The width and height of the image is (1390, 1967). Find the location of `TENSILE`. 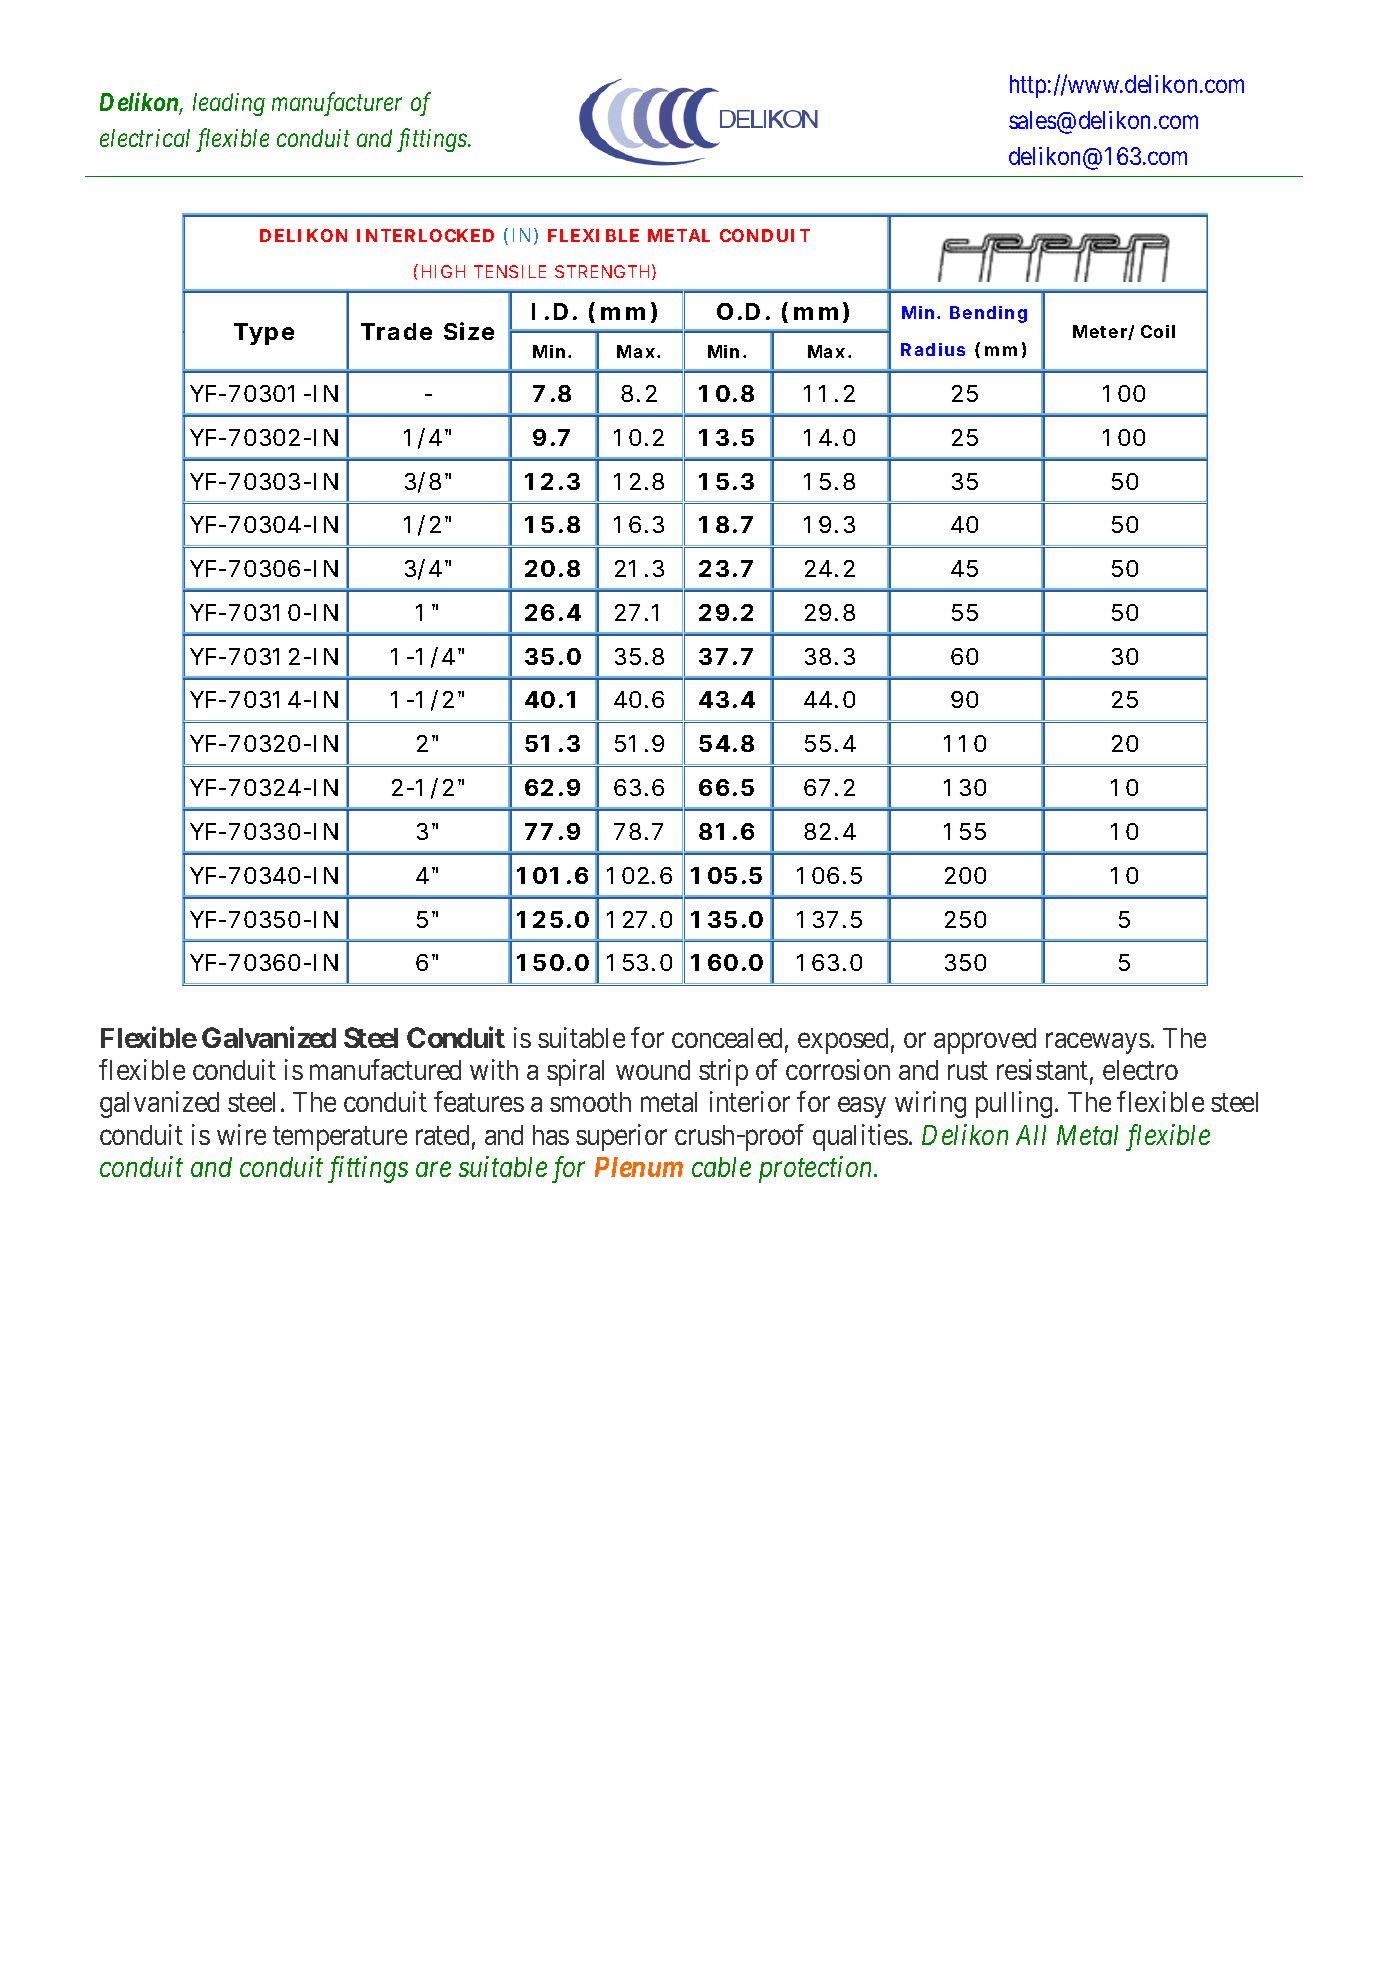

TENSILE is located at coordinates (510, 271).
